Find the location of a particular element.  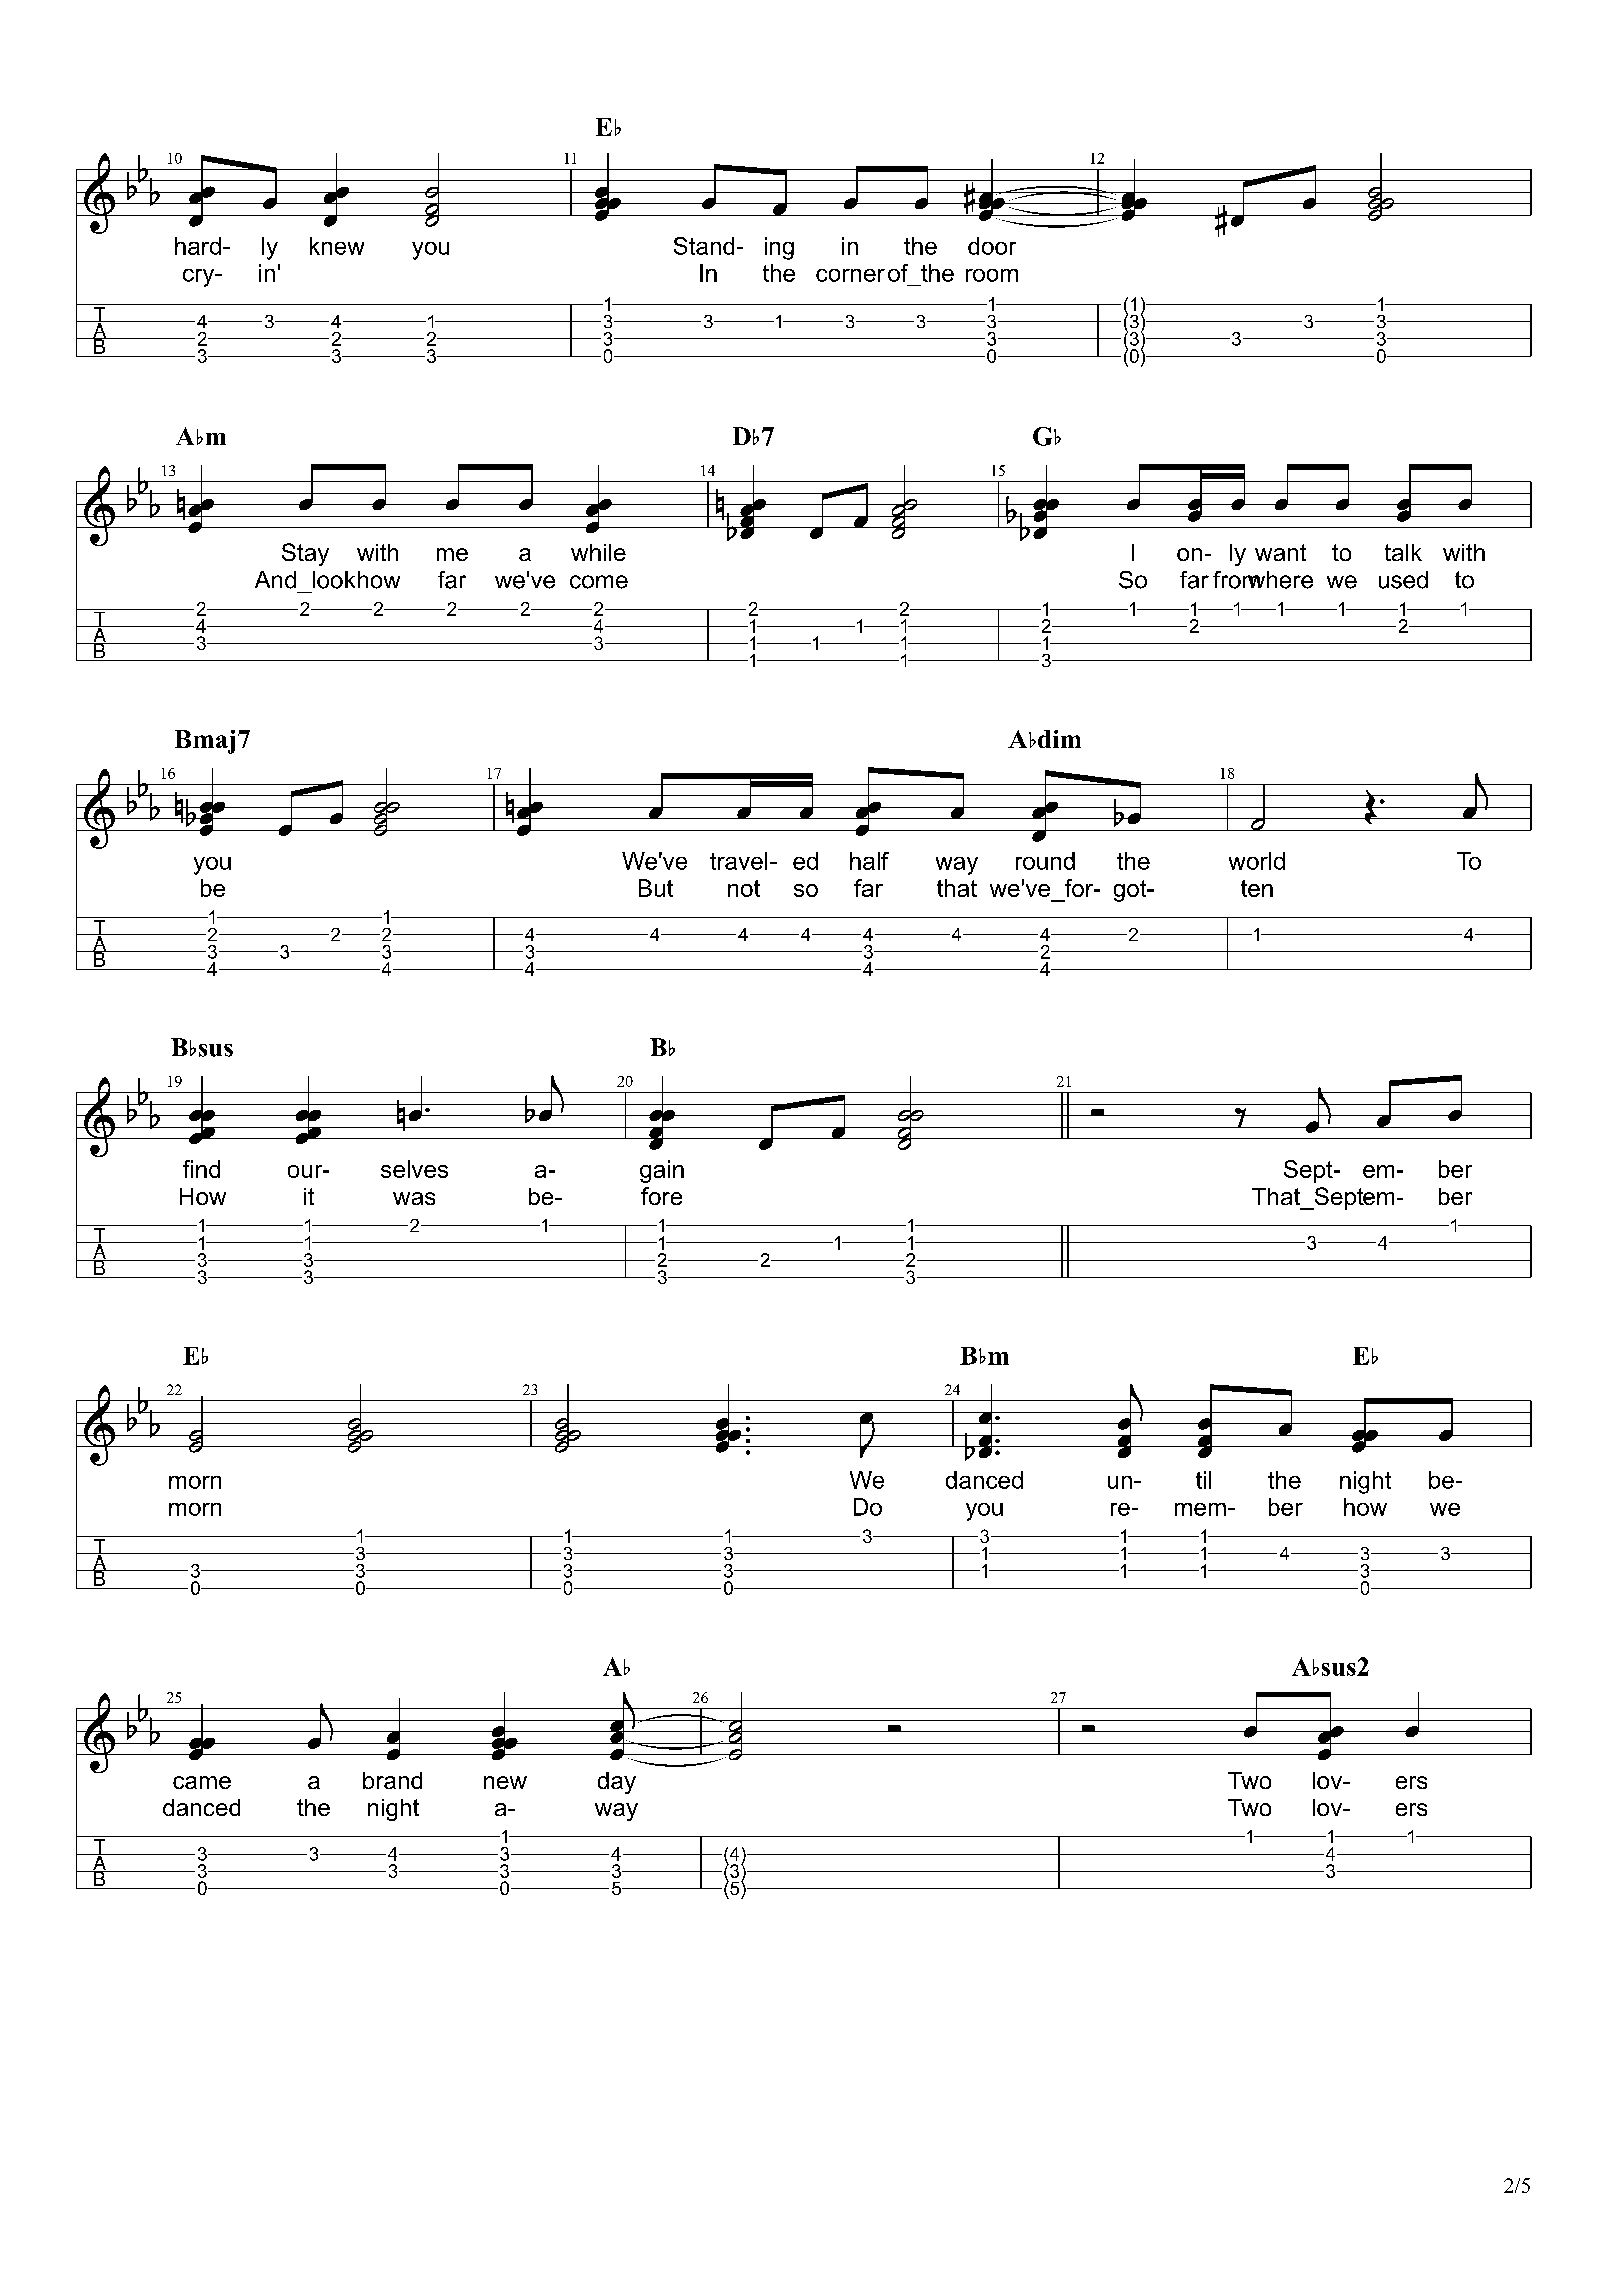

day is located at coordinates (617, 1783).
